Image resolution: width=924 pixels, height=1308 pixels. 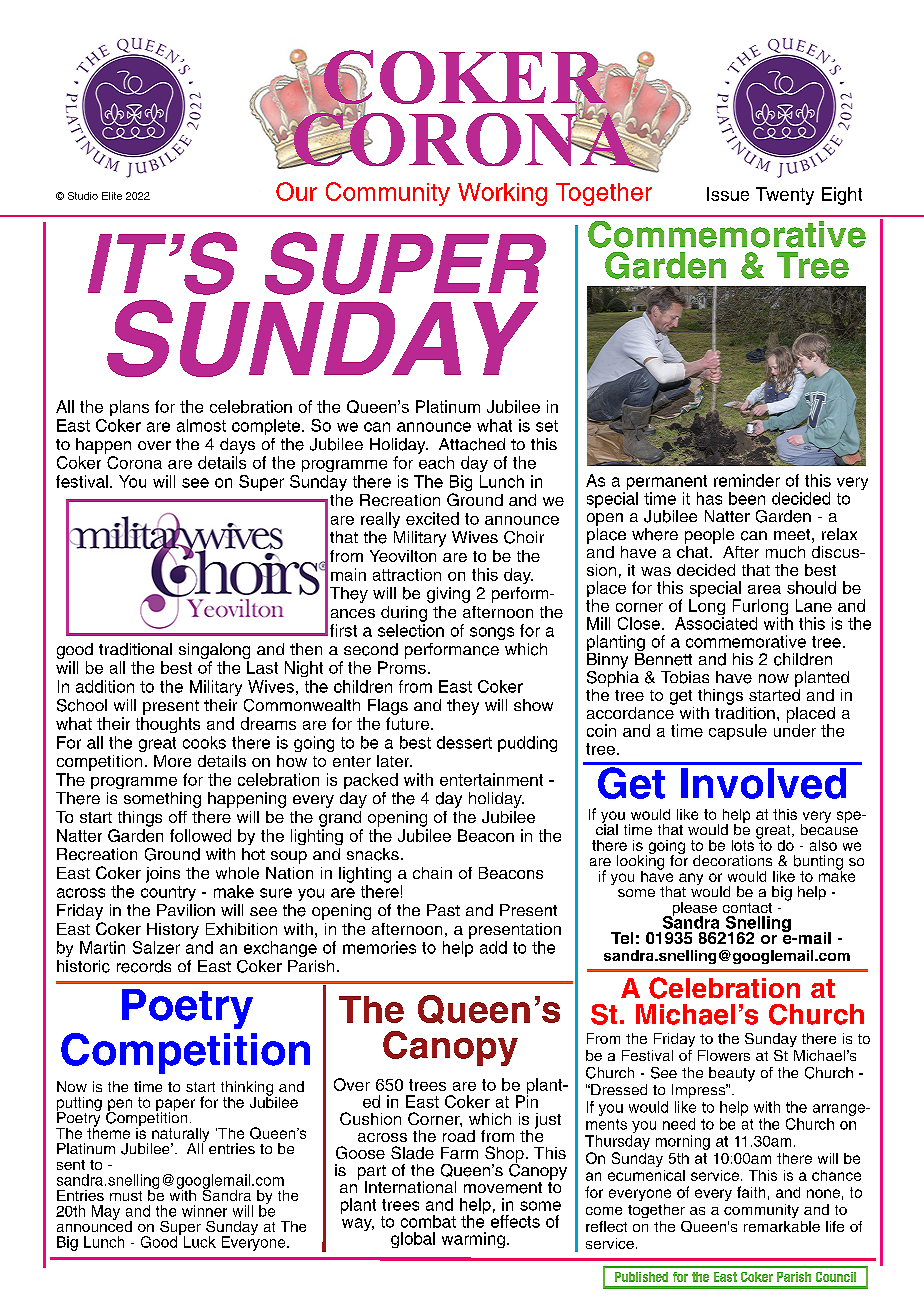 I want to click on capsule, so click(x=738, y=732).
